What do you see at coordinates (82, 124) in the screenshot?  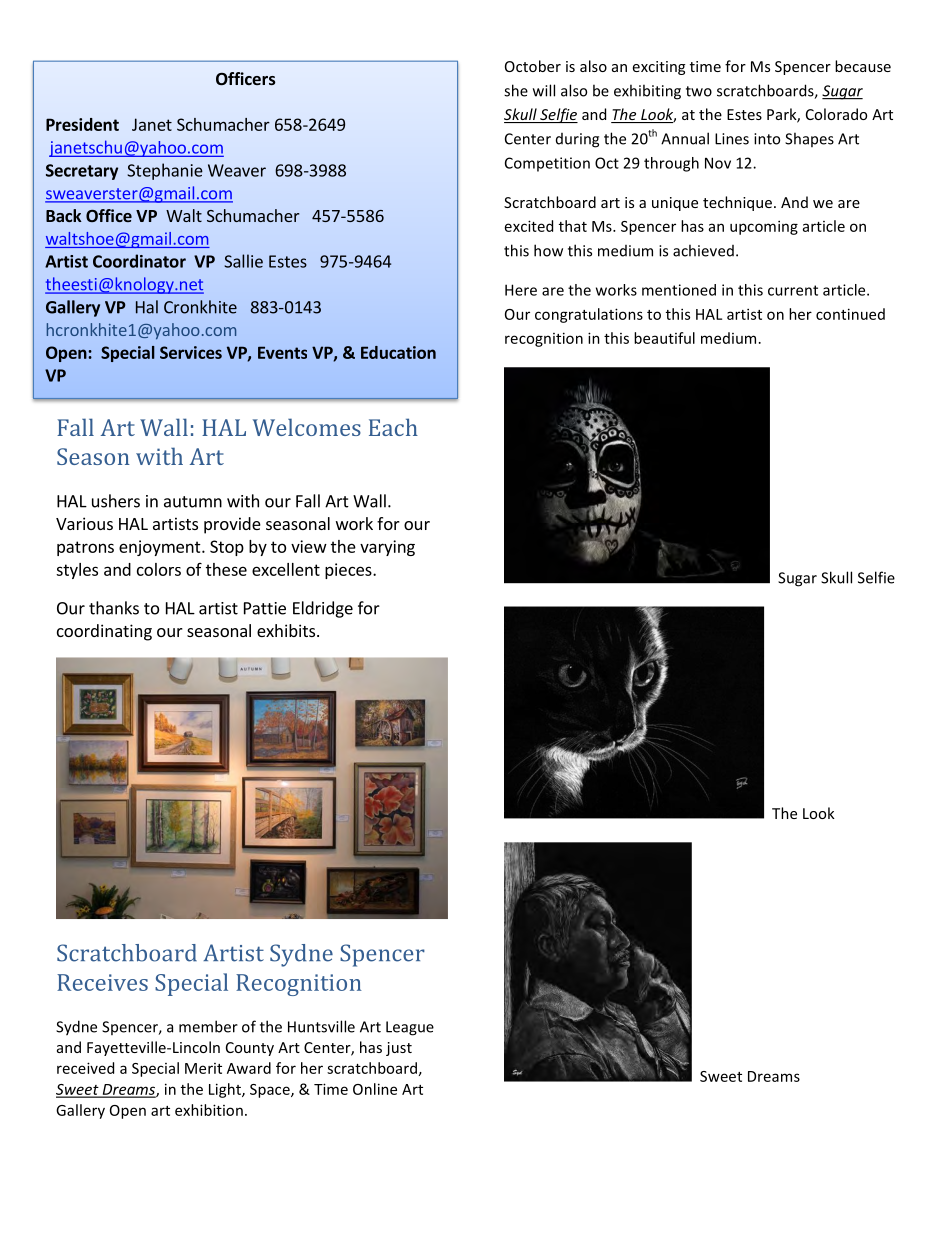 I see `President` at bounding box center [82, 124].
